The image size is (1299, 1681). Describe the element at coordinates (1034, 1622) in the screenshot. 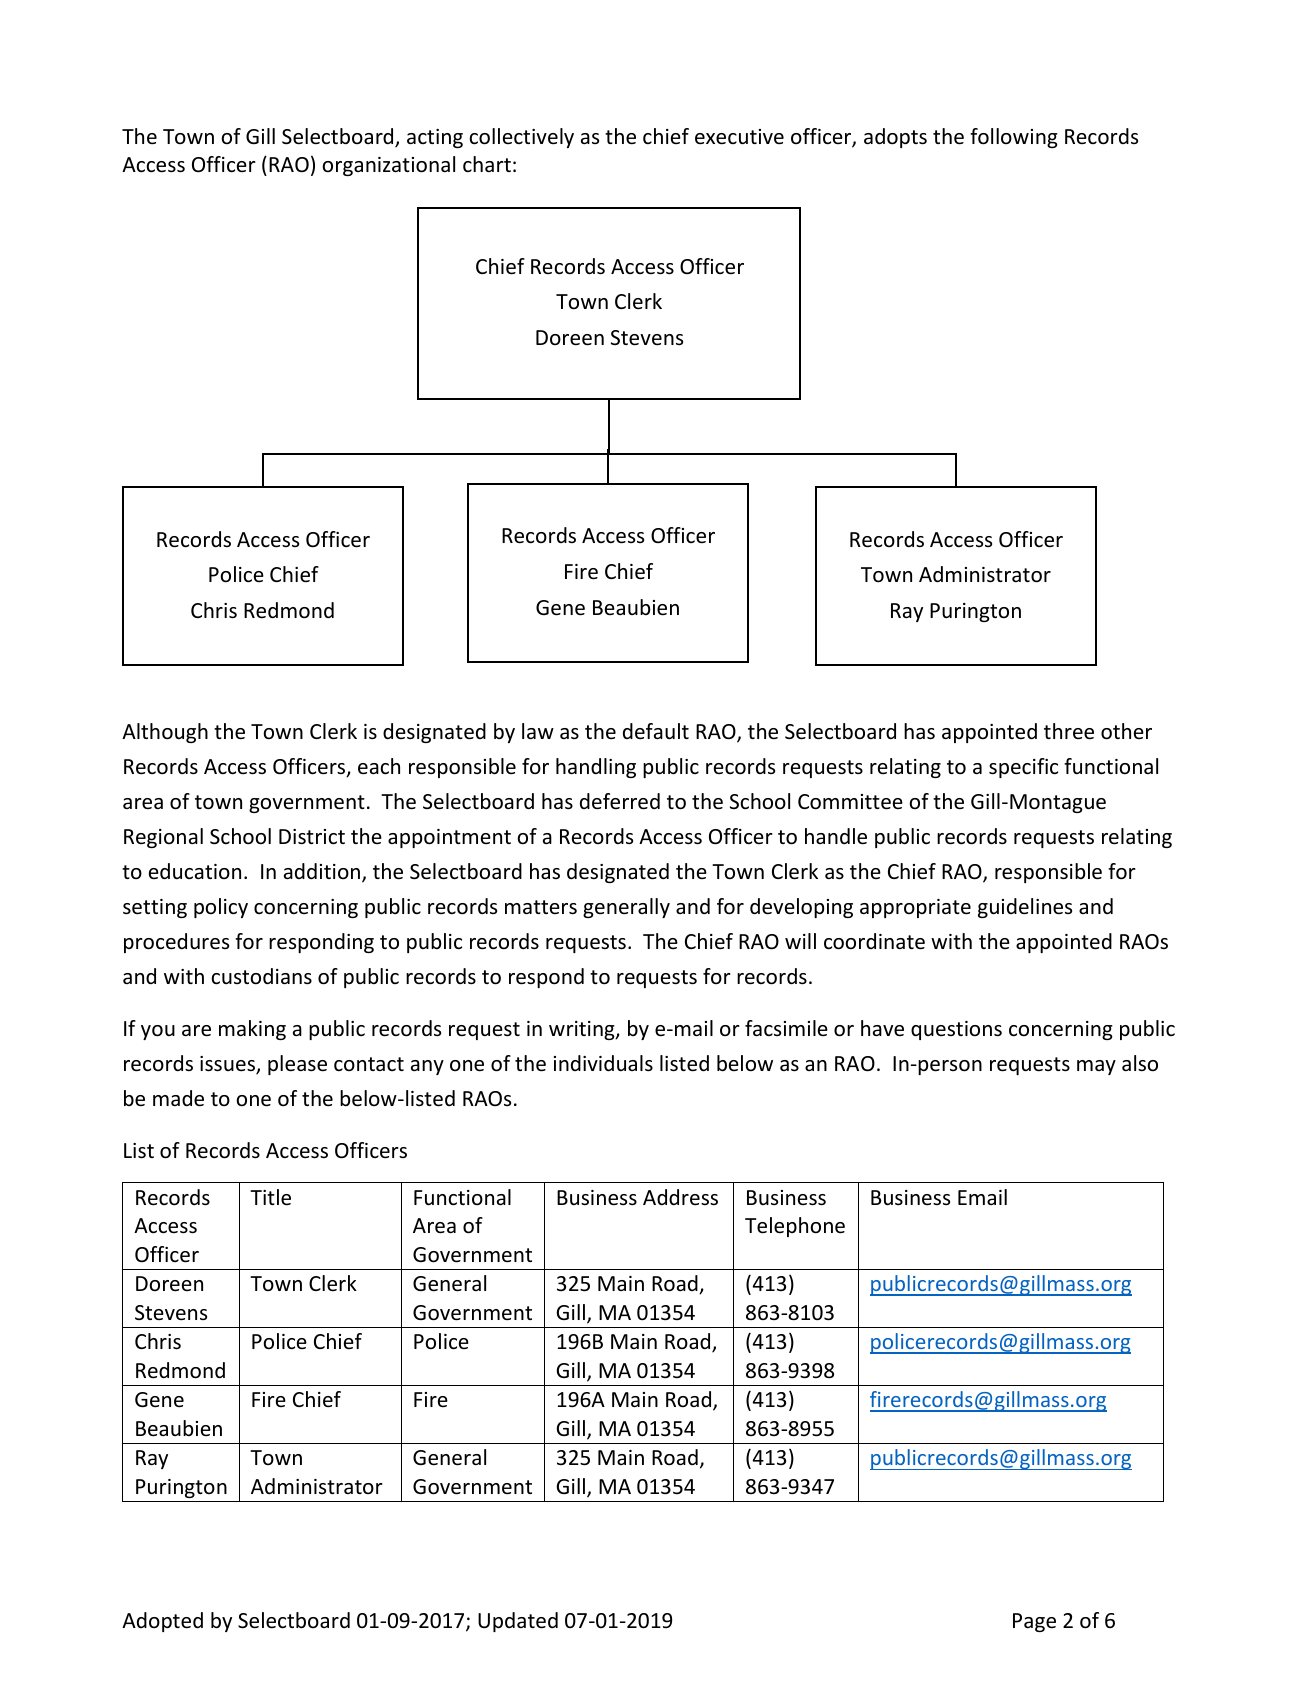

I see `Page` at that location.
